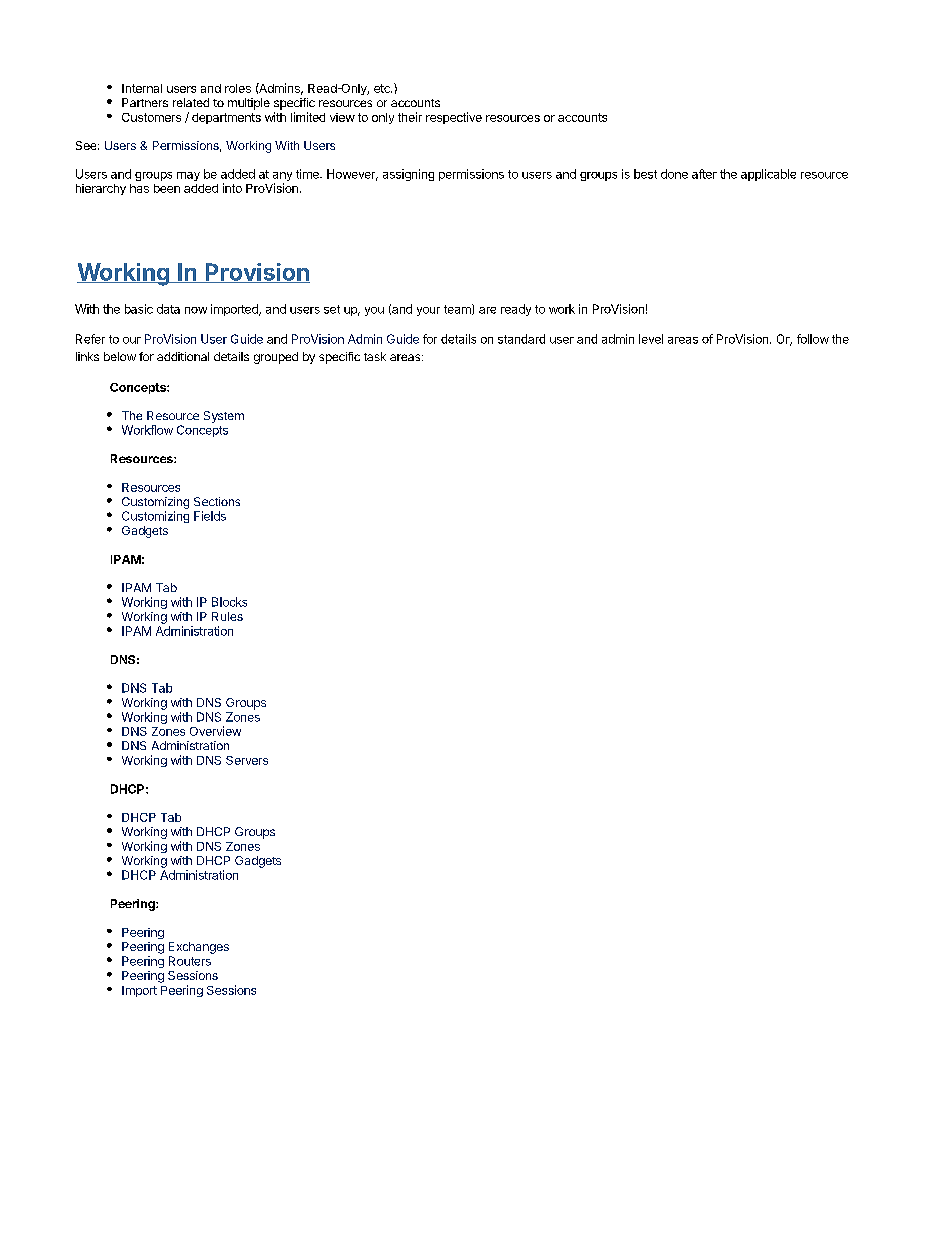 The height and width of the screenshot is (1233, 952). What do you see at coordinates (813, 339) in the screenshot?
I see `follow` at bounding box center [813, 339].
